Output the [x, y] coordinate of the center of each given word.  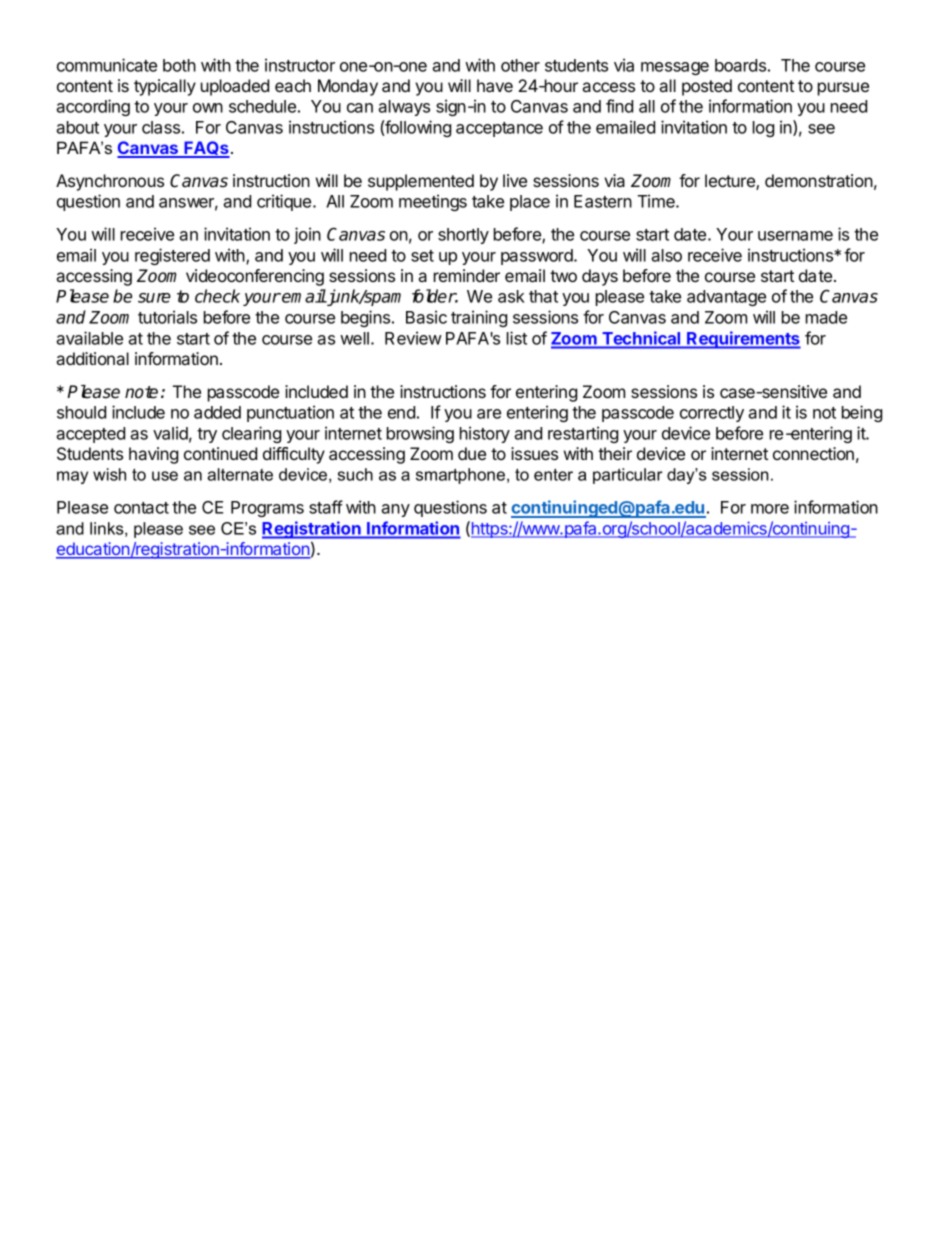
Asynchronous [110, 182]
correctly [712, 414]
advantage [726, 298]
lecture [731, 182]
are [489, 414]
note [141, 392]
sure [154, 298]
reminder [467, 275]
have [495, 85]
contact [141, 508]
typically [165, 87]
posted [707, 87]
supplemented [421, 182]
